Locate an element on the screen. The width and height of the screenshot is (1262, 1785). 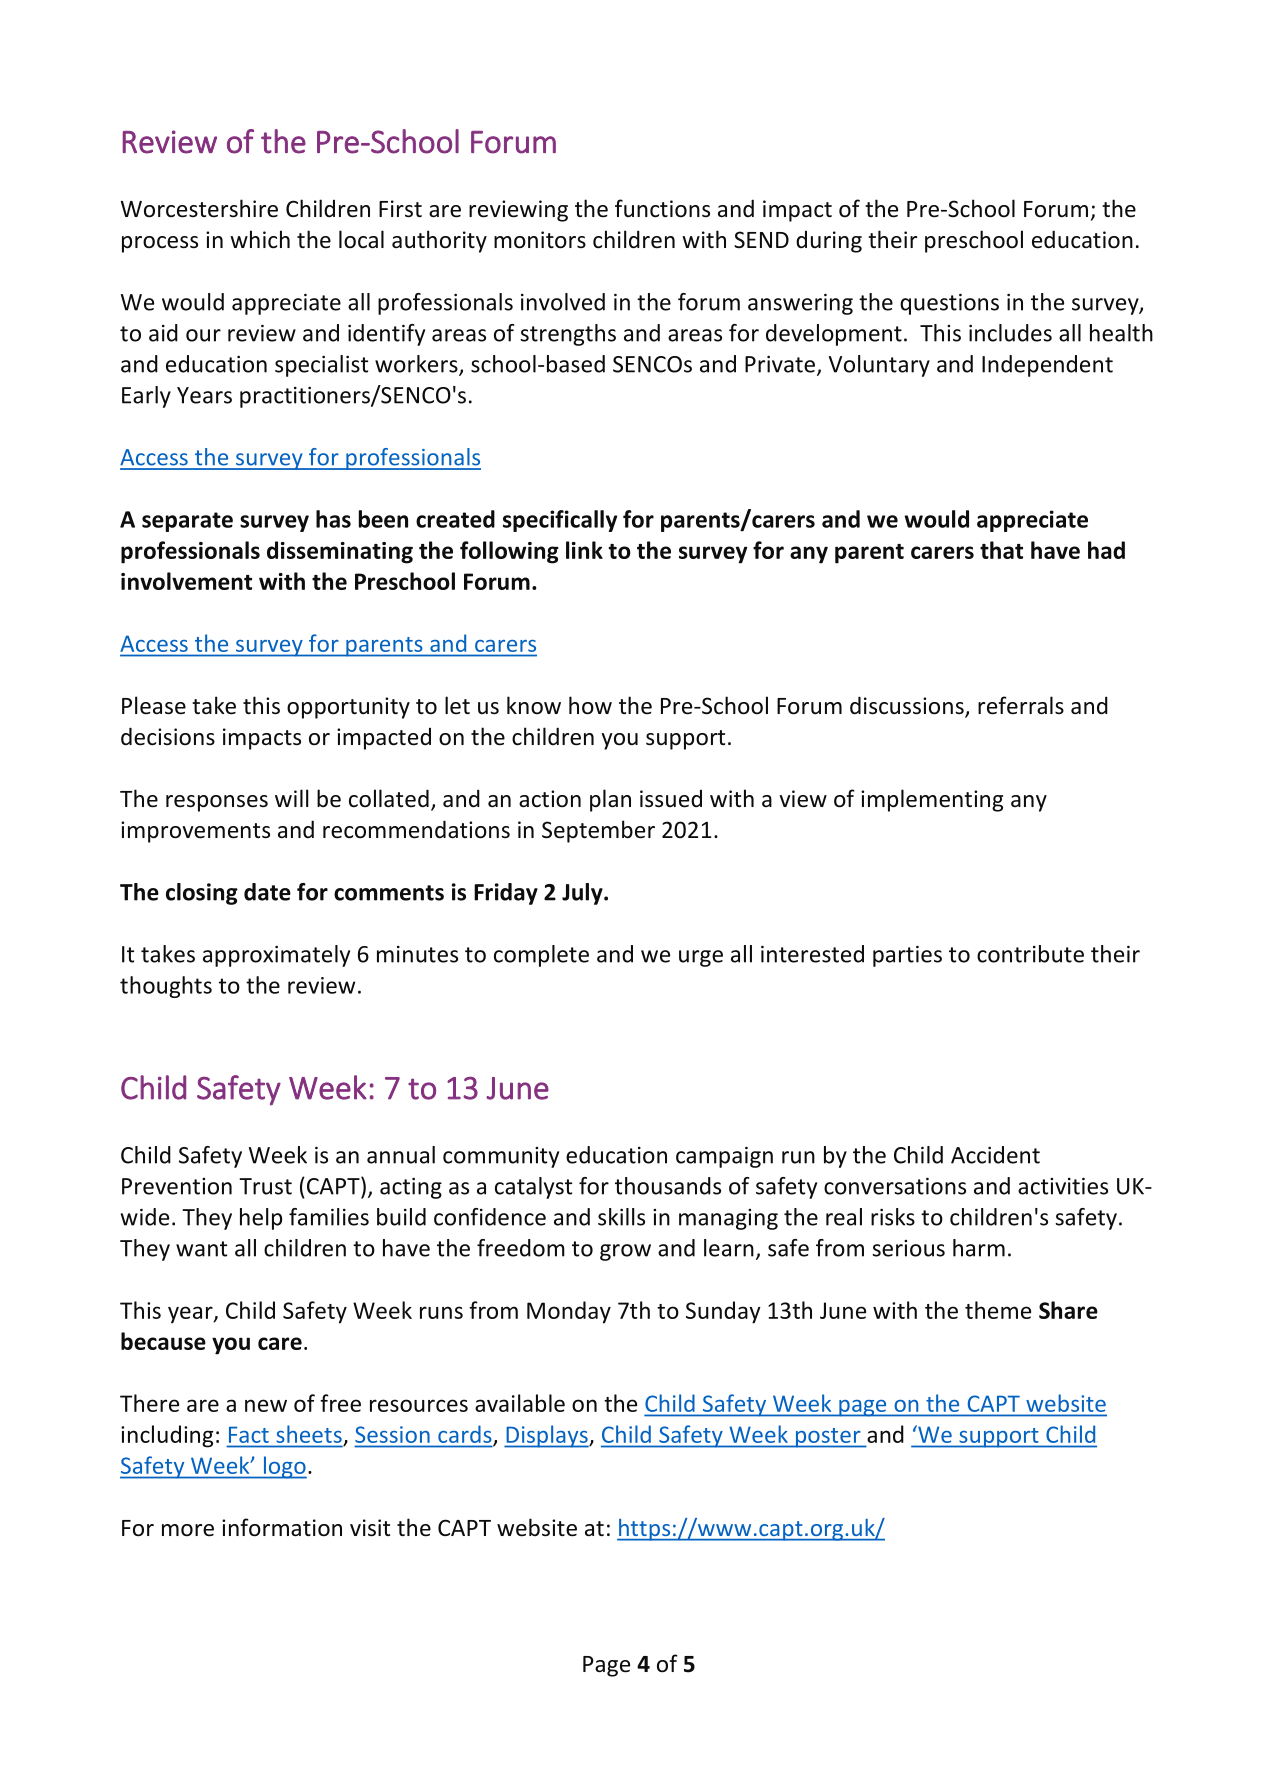
July is located at coordinates (583, 894).
